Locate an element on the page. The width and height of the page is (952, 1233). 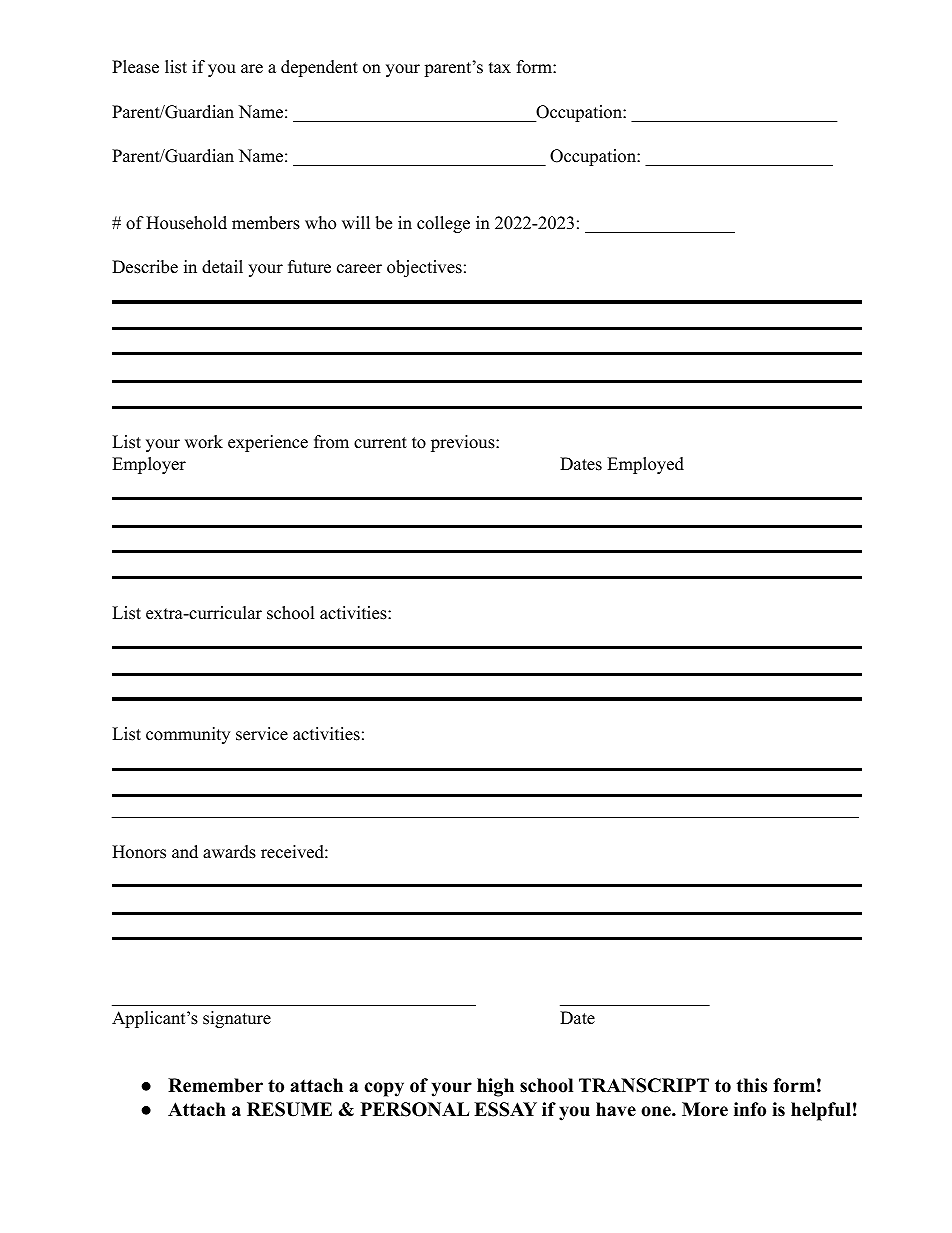
Remember is located at coordinates (215, 1085).
